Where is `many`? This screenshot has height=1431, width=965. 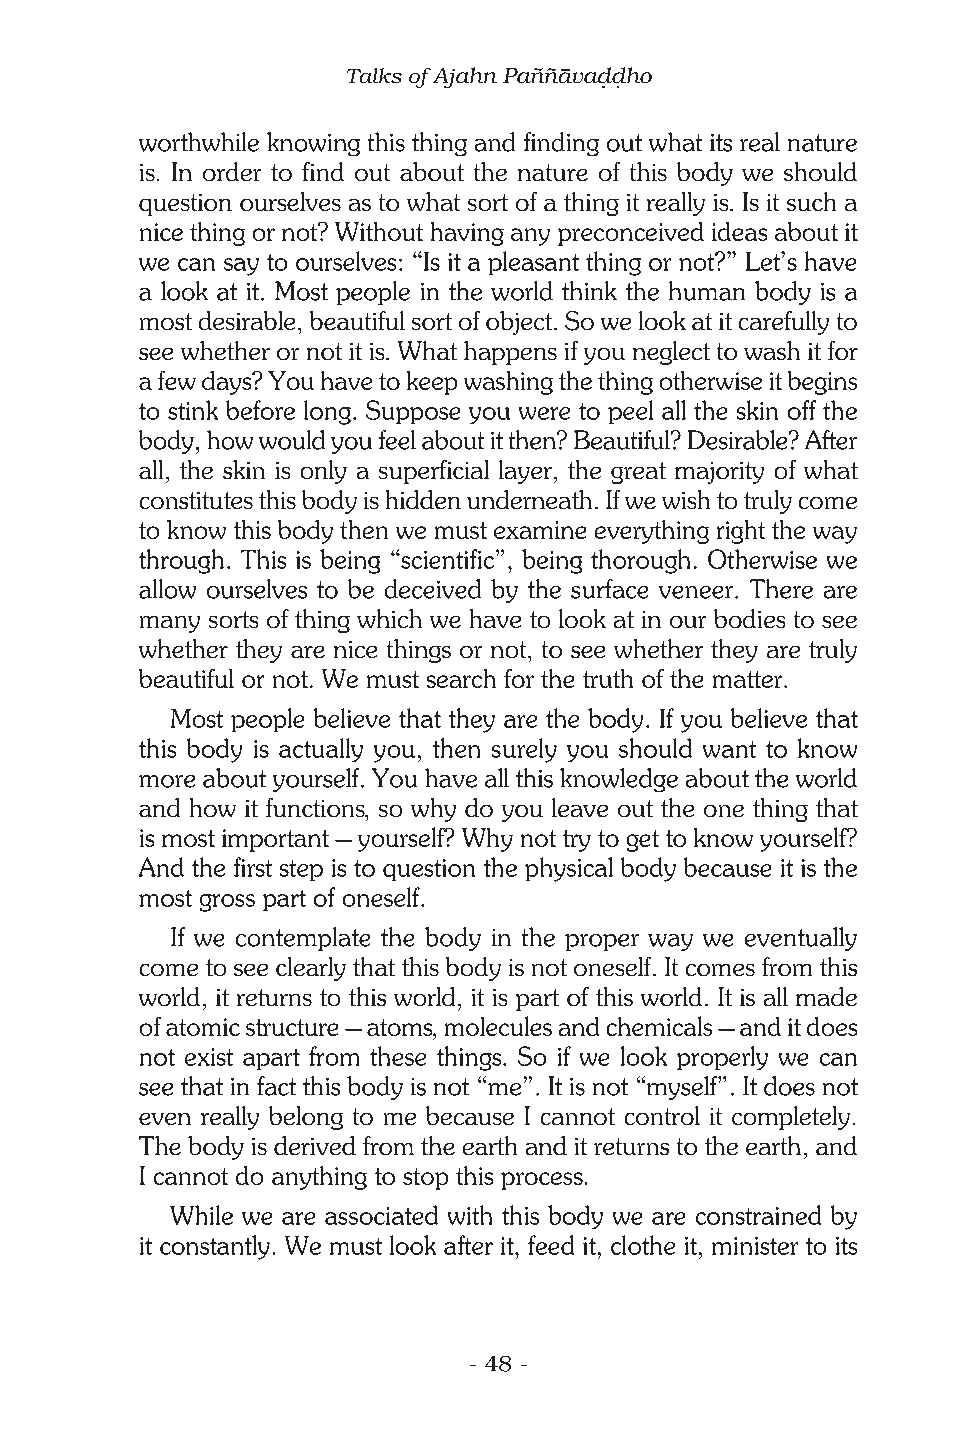 many is located at coordinates (170, 624).
